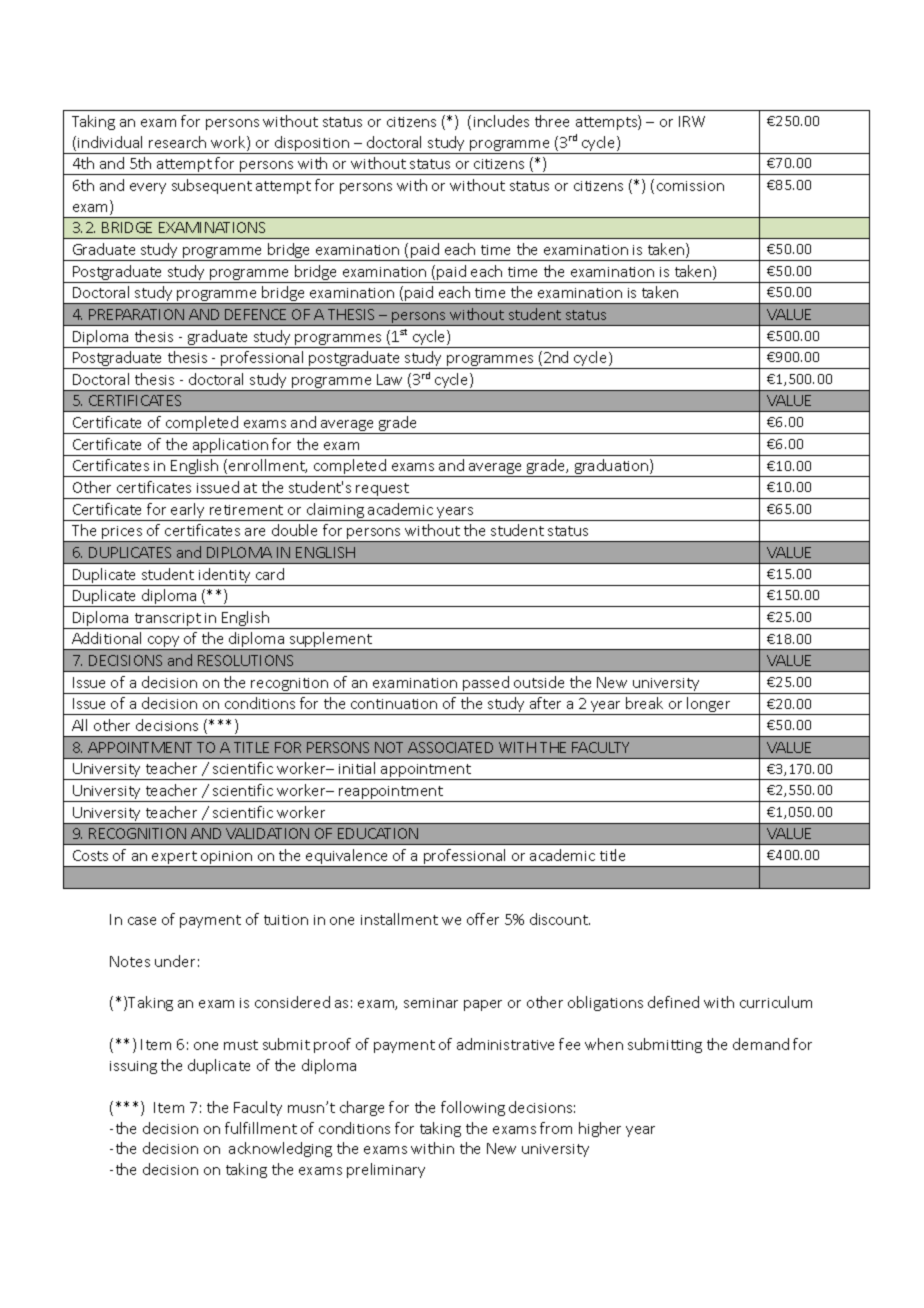 This screenshot has width=924, height=1308. What do you see at coordinates (261, 1128) in the screenshot?
I see `fulfillment` at bounding box center [261, 1128].
